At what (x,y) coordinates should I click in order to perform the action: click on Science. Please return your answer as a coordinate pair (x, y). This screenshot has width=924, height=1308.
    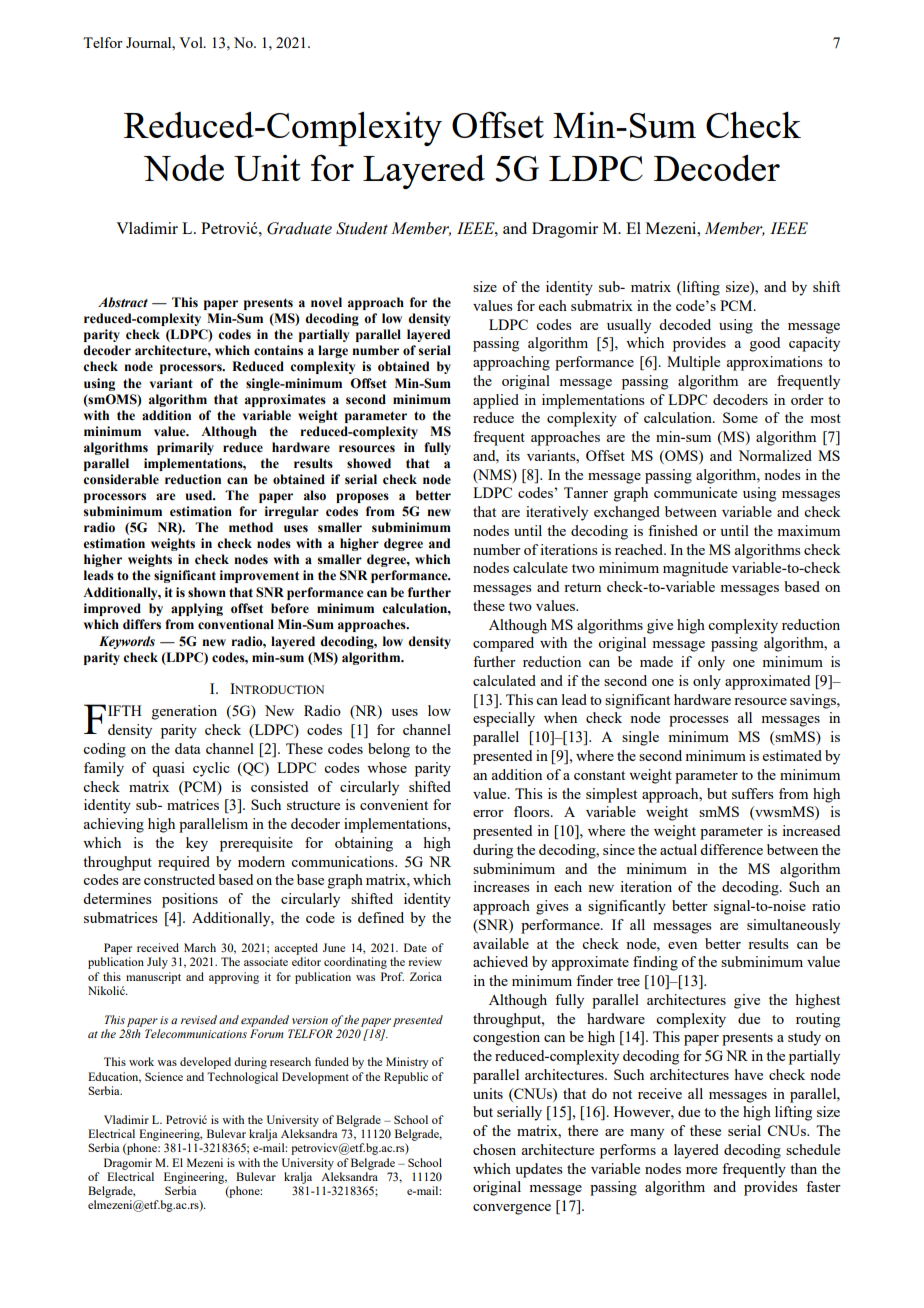
    Looking at the image, I should click on (164, 1076).
